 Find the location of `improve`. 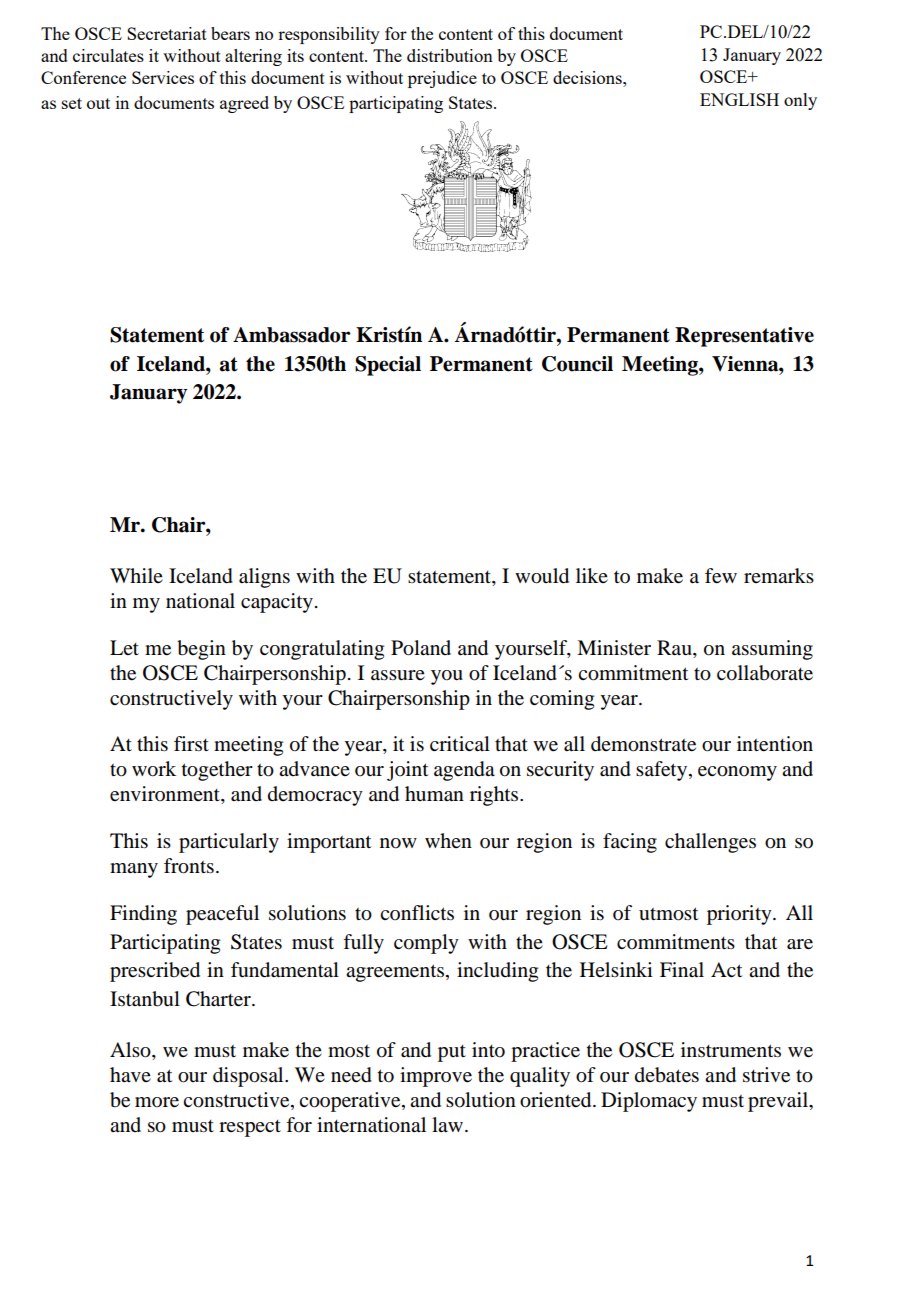

improve is located at coordinates (436, 1077).
